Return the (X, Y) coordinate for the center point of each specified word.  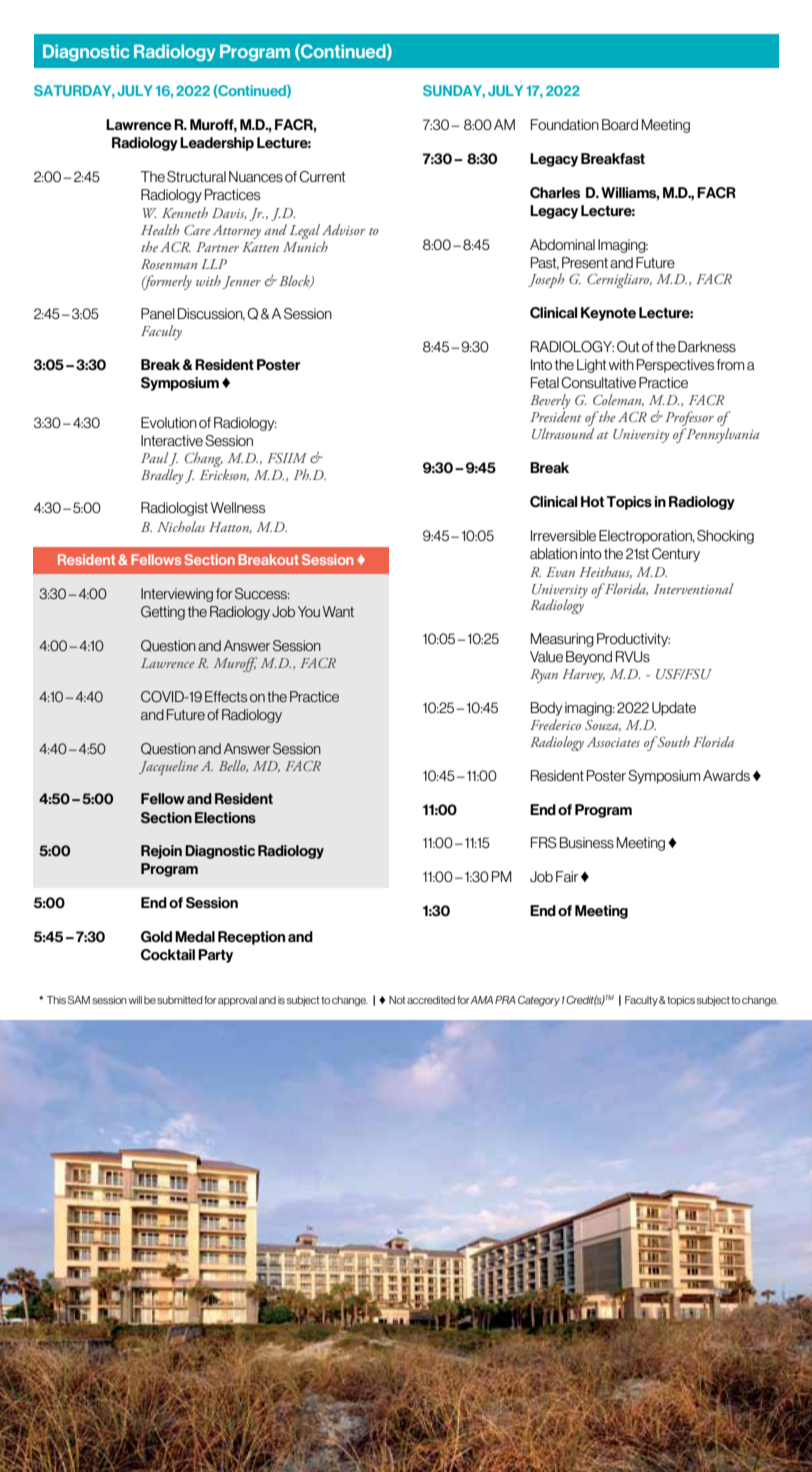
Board (620, 124)
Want (338, 611)
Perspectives (675, 366)
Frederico (555, 724)
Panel (158, 313)
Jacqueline (169, 767)
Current (322, 176)
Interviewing (177, 595)
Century (676, 555)
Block (295, 281)
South (672, 741)
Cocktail (168, 955)
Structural (196, 176)
